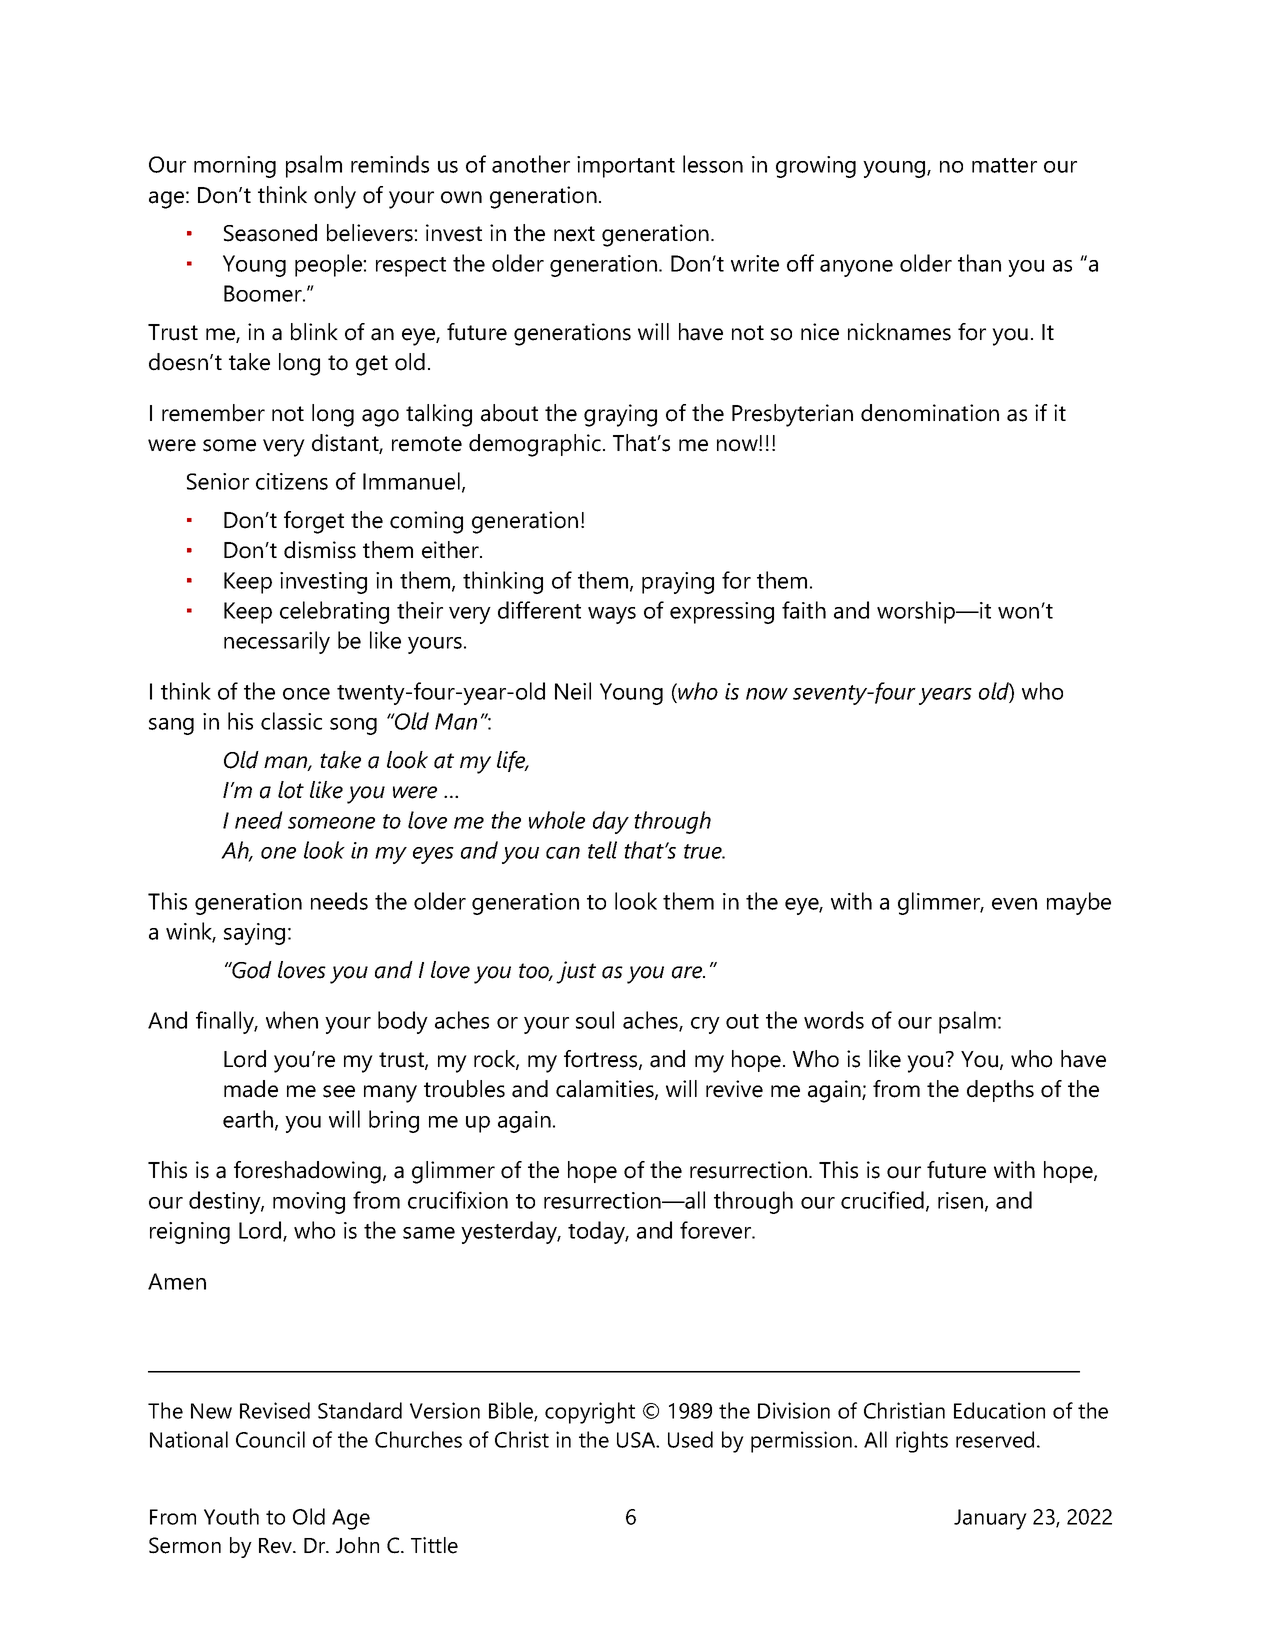  Describe the element at coordinates (231, 1516) in the document. I see `Youth` at that location.
